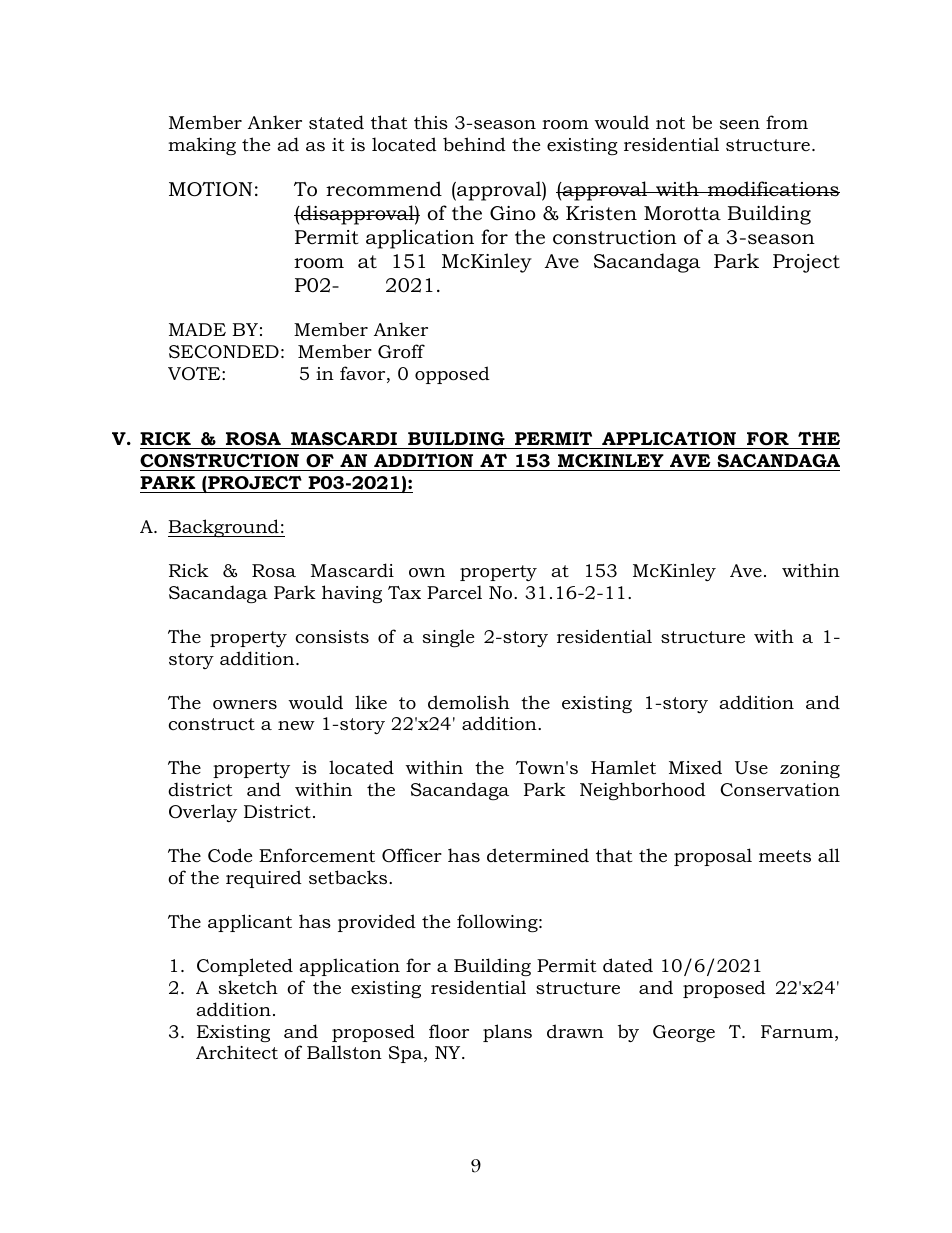  Describe the element at coordinates (740, 124) in the screenshot. I see `seen` at that location.
